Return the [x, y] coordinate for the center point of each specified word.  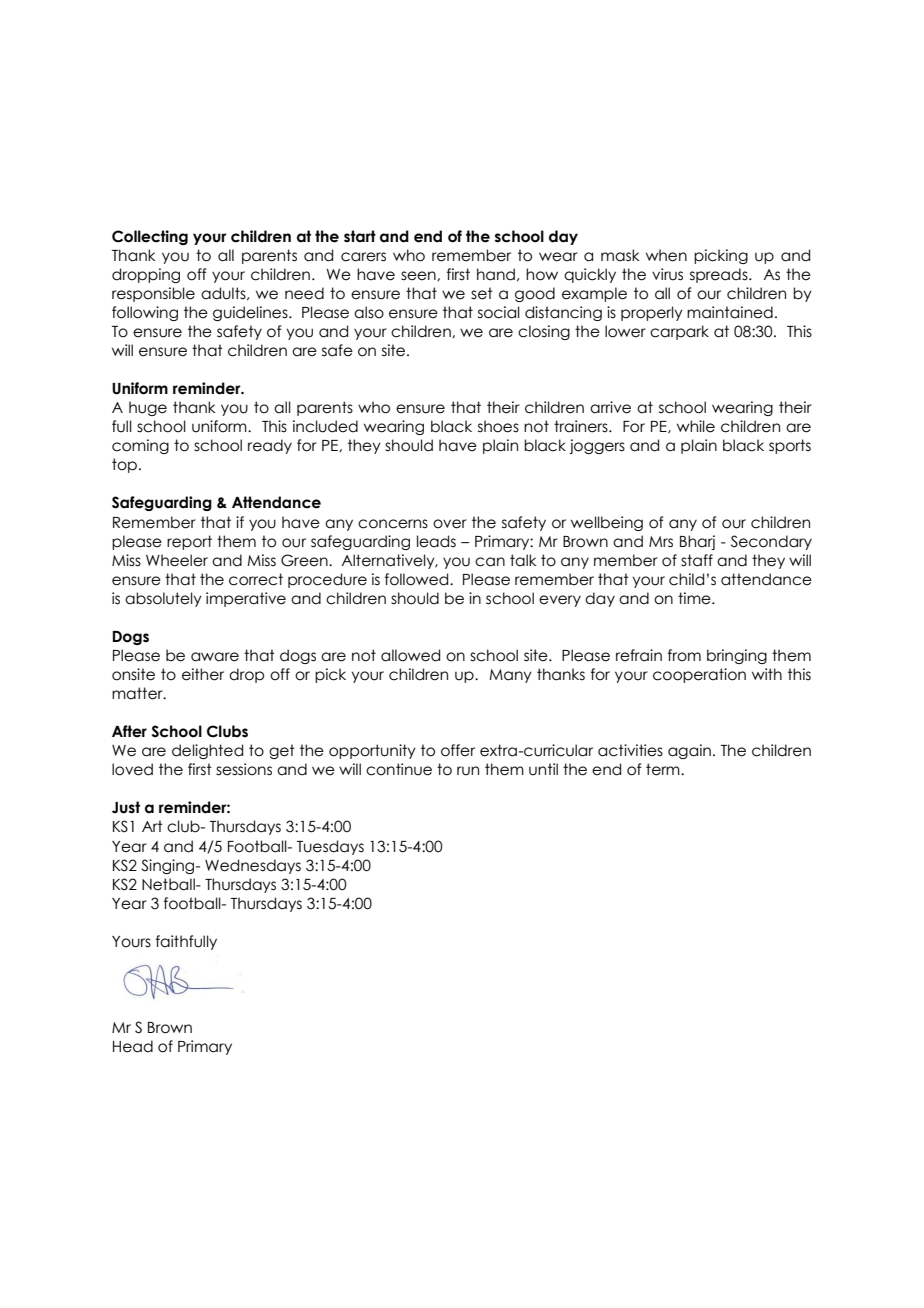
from [684, 655]
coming [140, 446]
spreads [720, 275]
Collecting [150, 237]
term [664, 769]
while [696, 426]
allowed [410, 655]
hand [496, 274]
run [468, 771]
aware [215, 657]
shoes [498, 426]
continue [399, 769]
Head [133, 1046]
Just [126, 807]
